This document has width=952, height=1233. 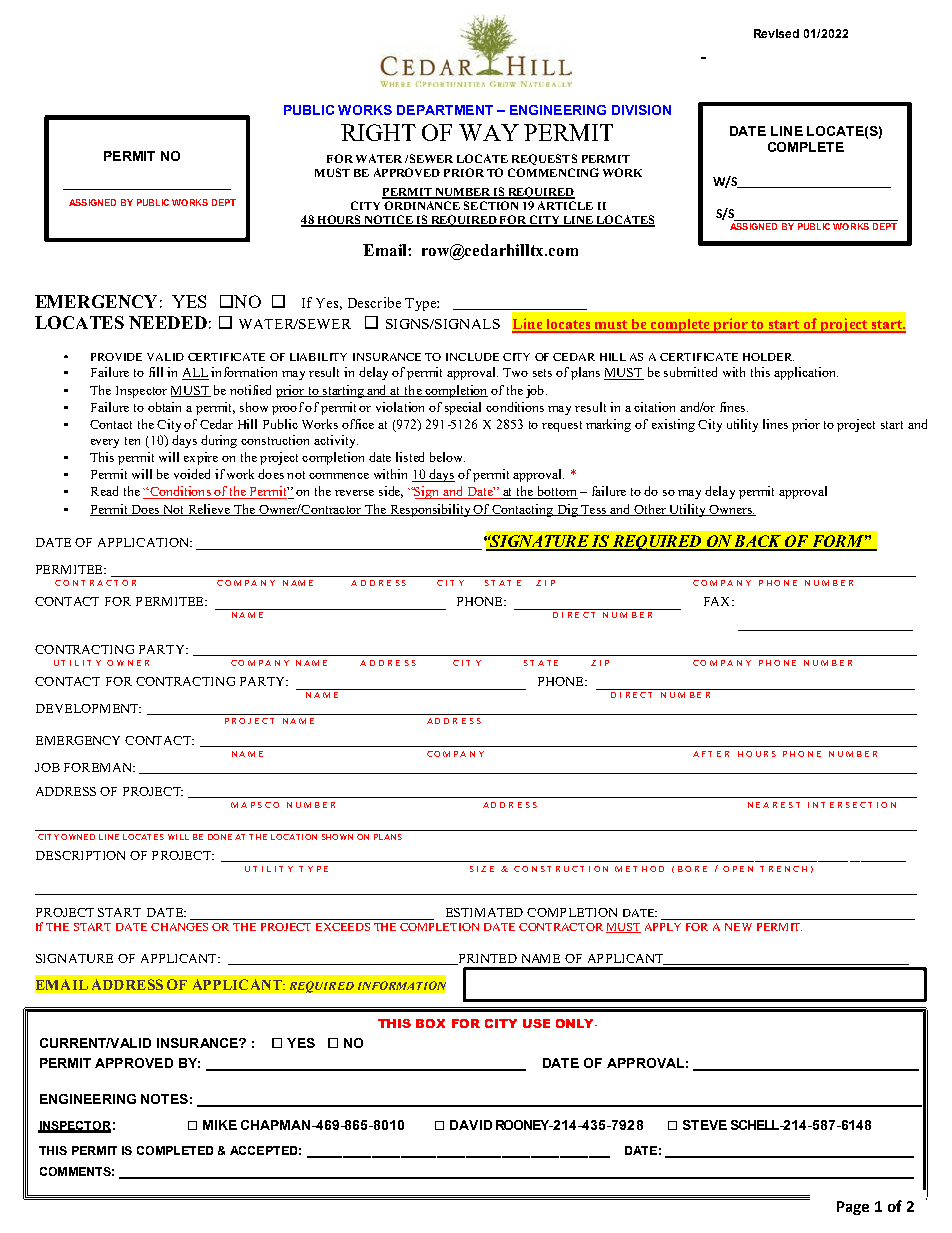 I want to click on DAVID, so click(x=471, y=1125).
